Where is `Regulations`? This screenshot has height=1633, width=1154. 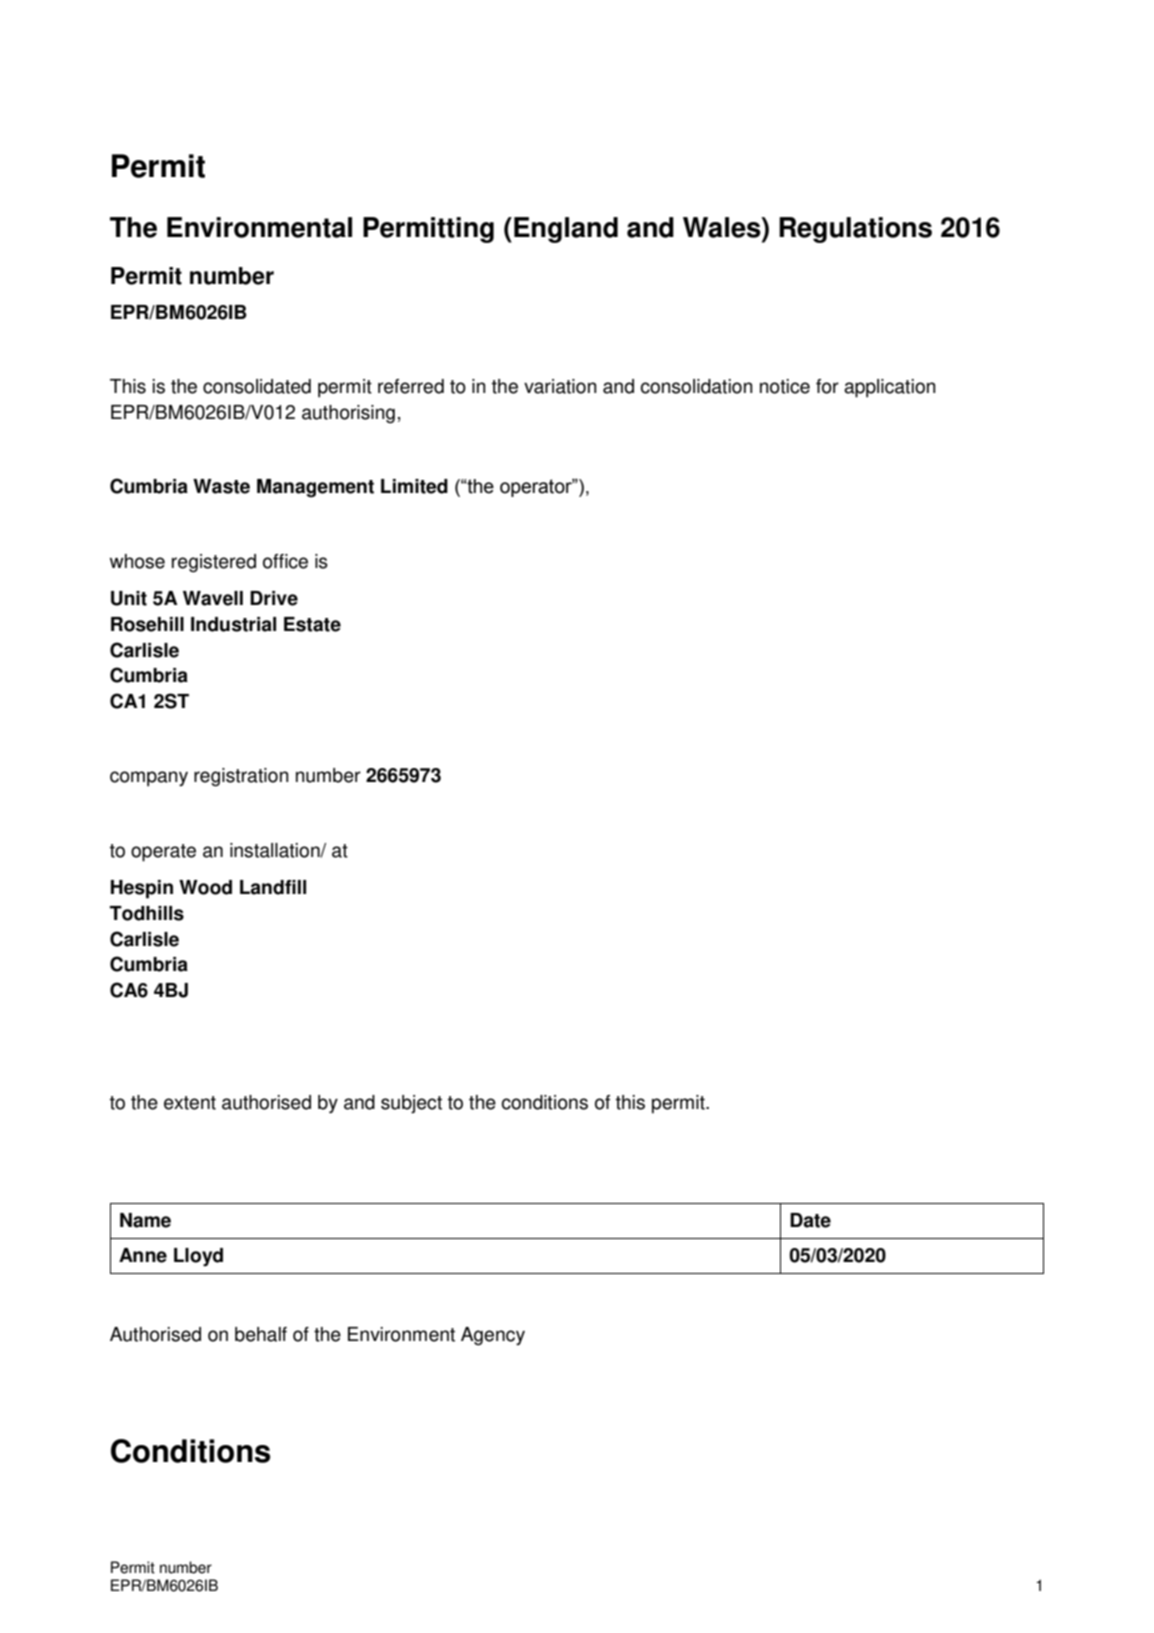 Regulations is located at coordinates (855, 230).
